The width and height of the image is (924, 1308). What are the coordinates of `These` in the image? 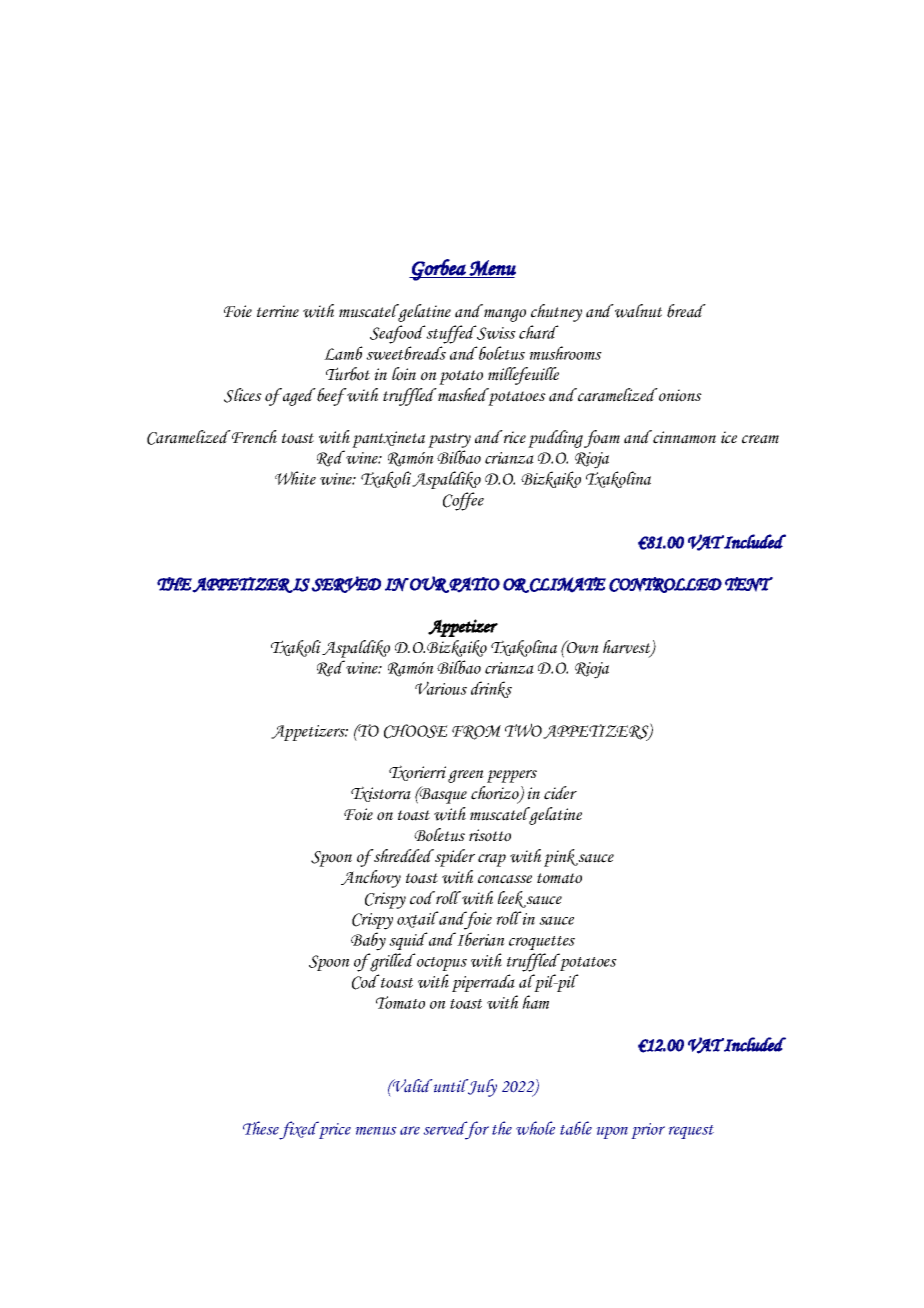 It's located at (261, 1128).
